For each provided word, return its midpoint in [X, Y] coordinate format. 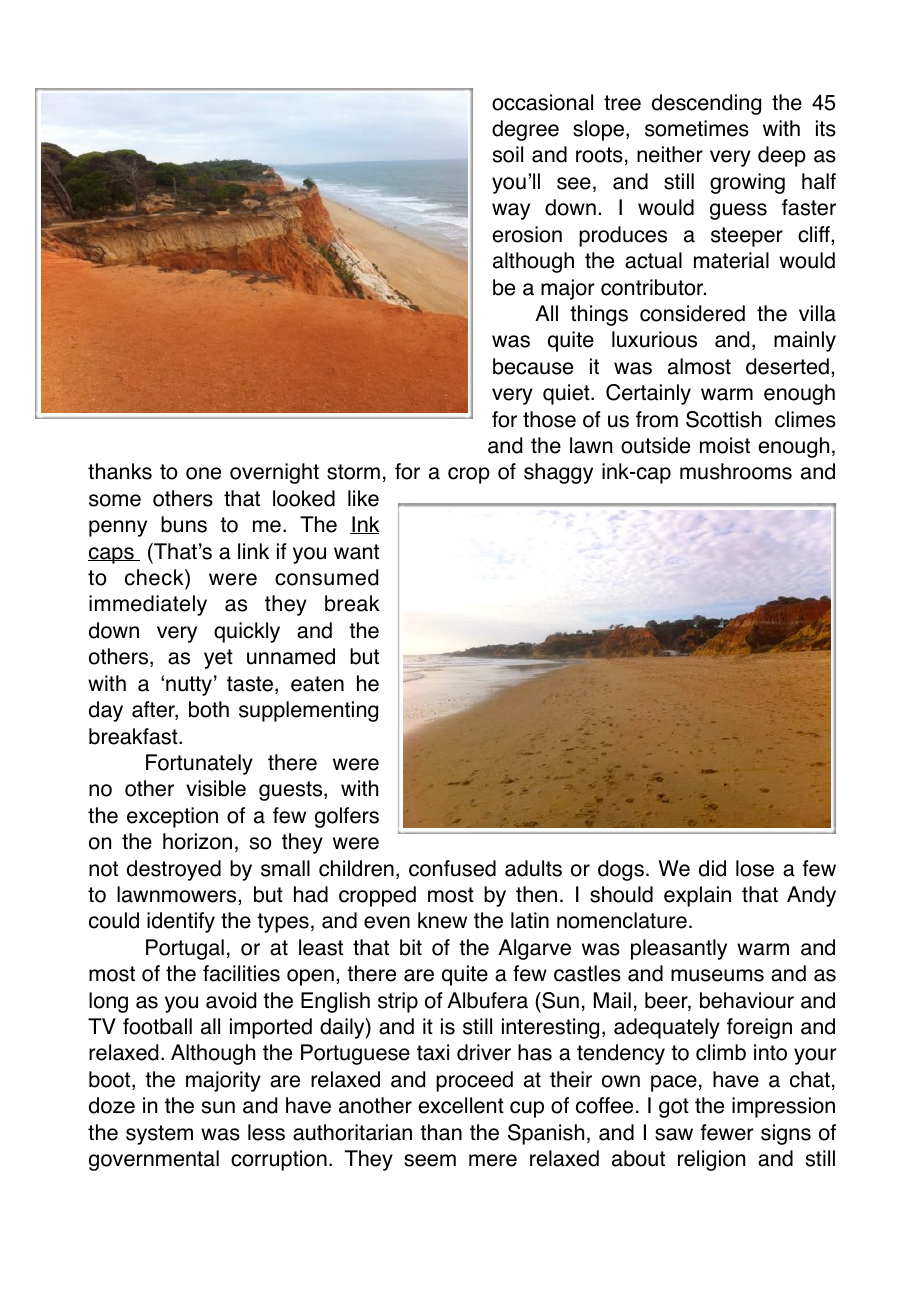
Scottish [723, 419]
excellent [461, 1105]
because [533, 366]
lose [755, 868]
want [356, 552]
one [203, 473]
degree [525, 130]
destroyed [174, 870]
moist [725, 445]
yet [218, 659]
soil [508, 154]
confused [452, 868]
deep [782, 156]
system [159, 1135]
